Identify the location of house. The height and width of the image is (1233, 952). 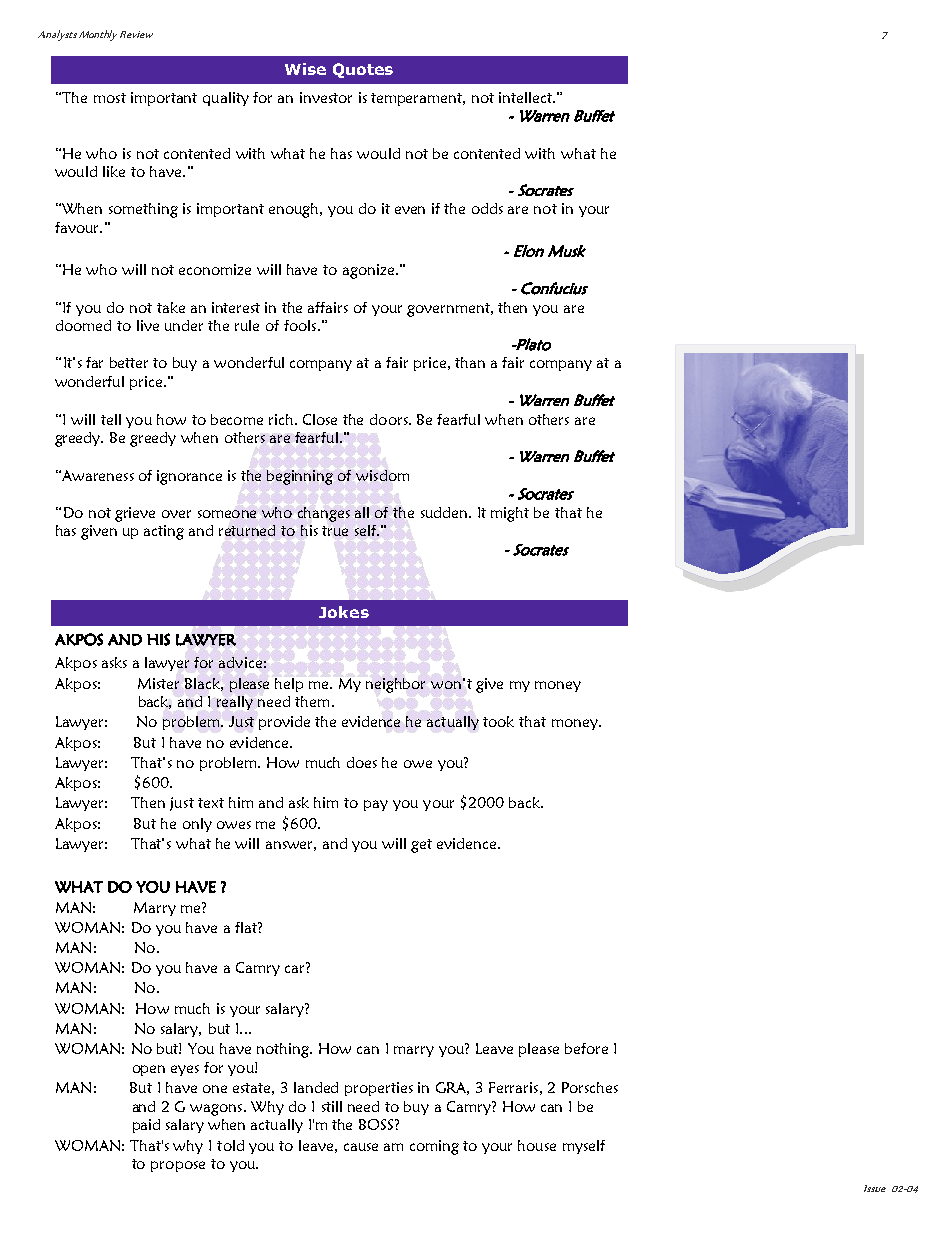
(537, 1145).
